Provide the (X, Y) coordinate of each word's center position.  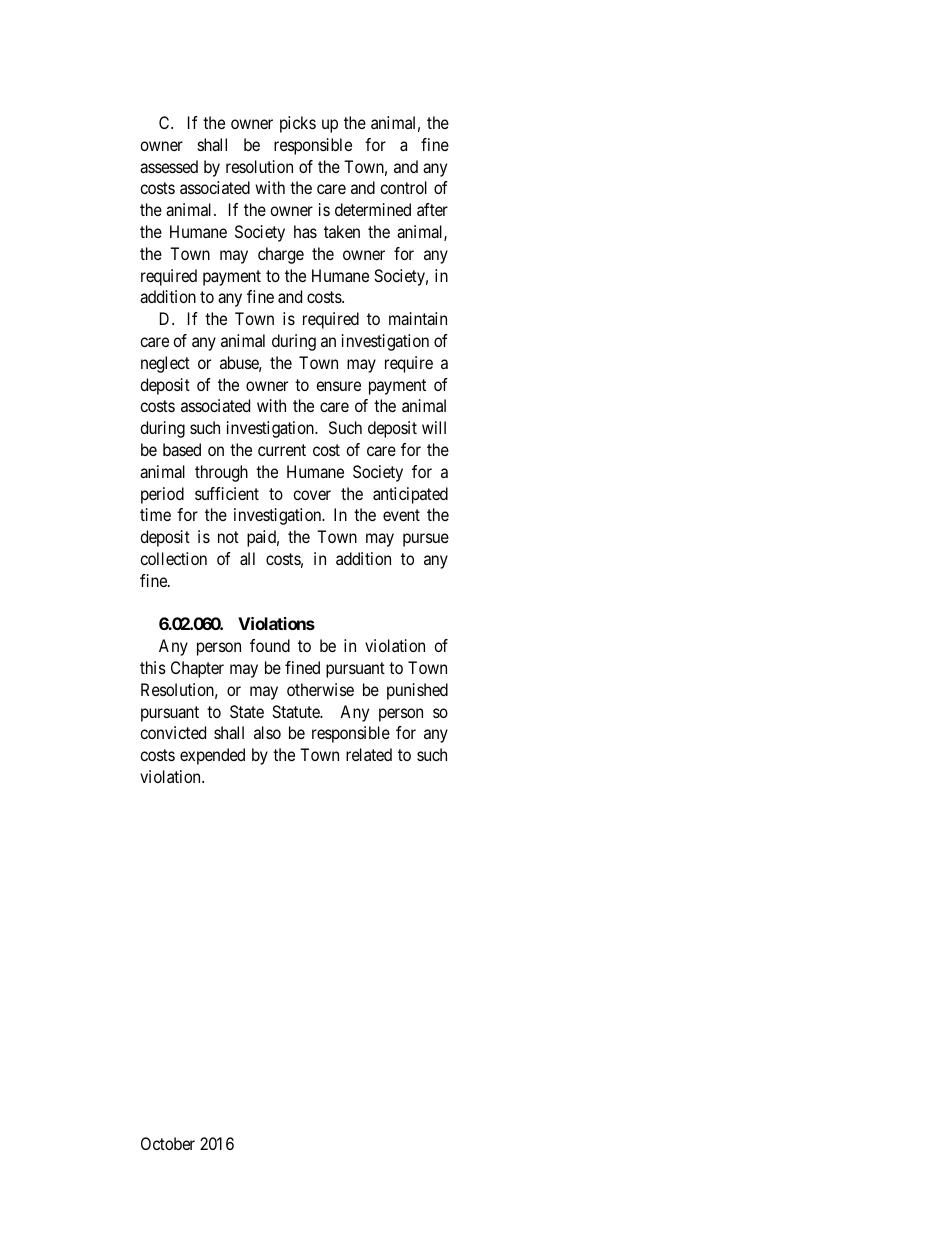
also (267, 732)
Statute (297, 711)
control (403, 187)
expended (212, 756)
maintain (418, 318)
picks (298, 124)
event (401, 515)
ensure (338, 386)
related (369, 754)
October (168, 1143)
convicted (173, 732)
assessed (169, 166)
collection (173, 558)
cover (312, 495)
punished (417, 691)
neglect (165, 364)
